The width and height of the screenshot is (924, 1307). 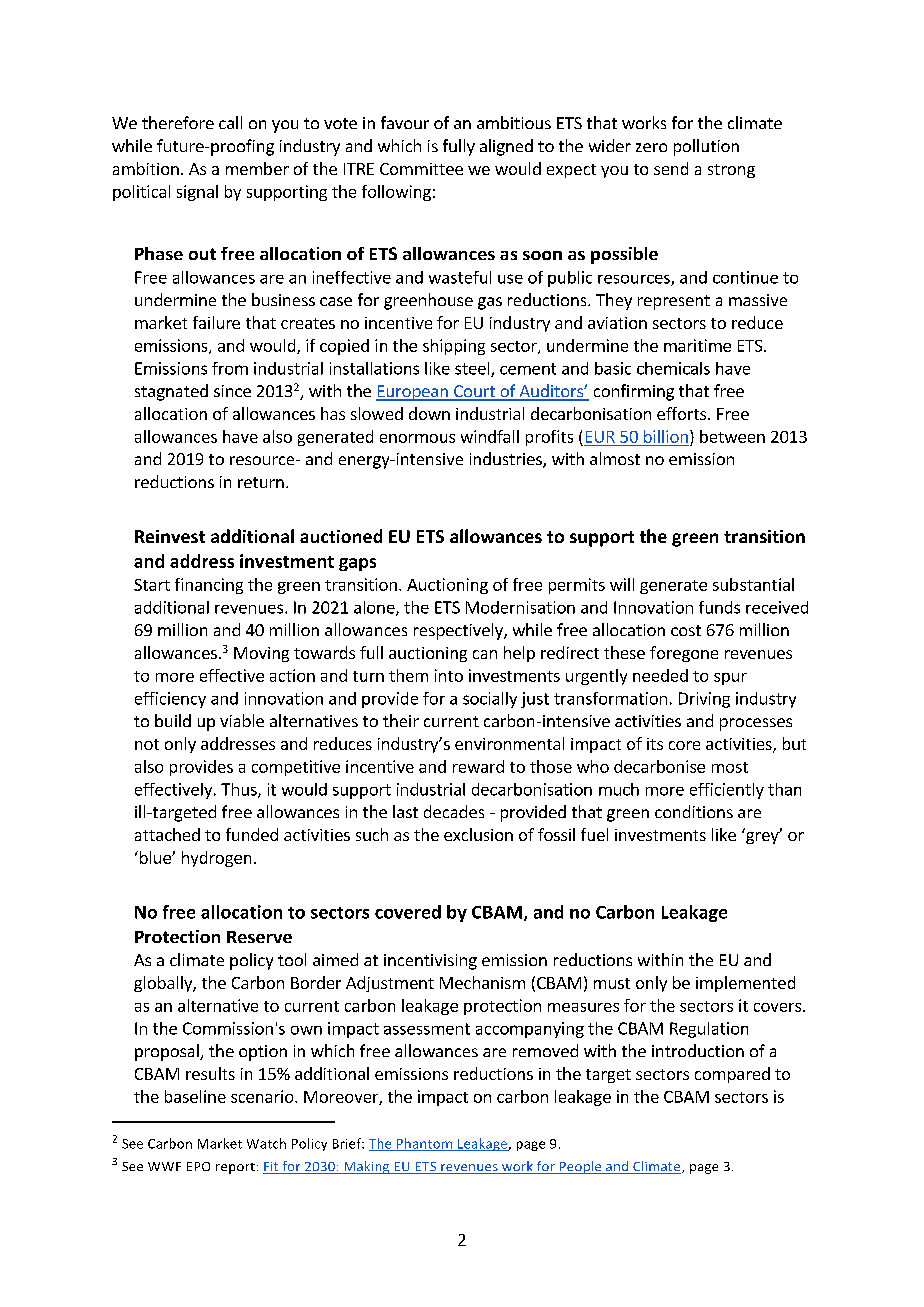 I want to click on pollution, so click(x=706, y=147).
